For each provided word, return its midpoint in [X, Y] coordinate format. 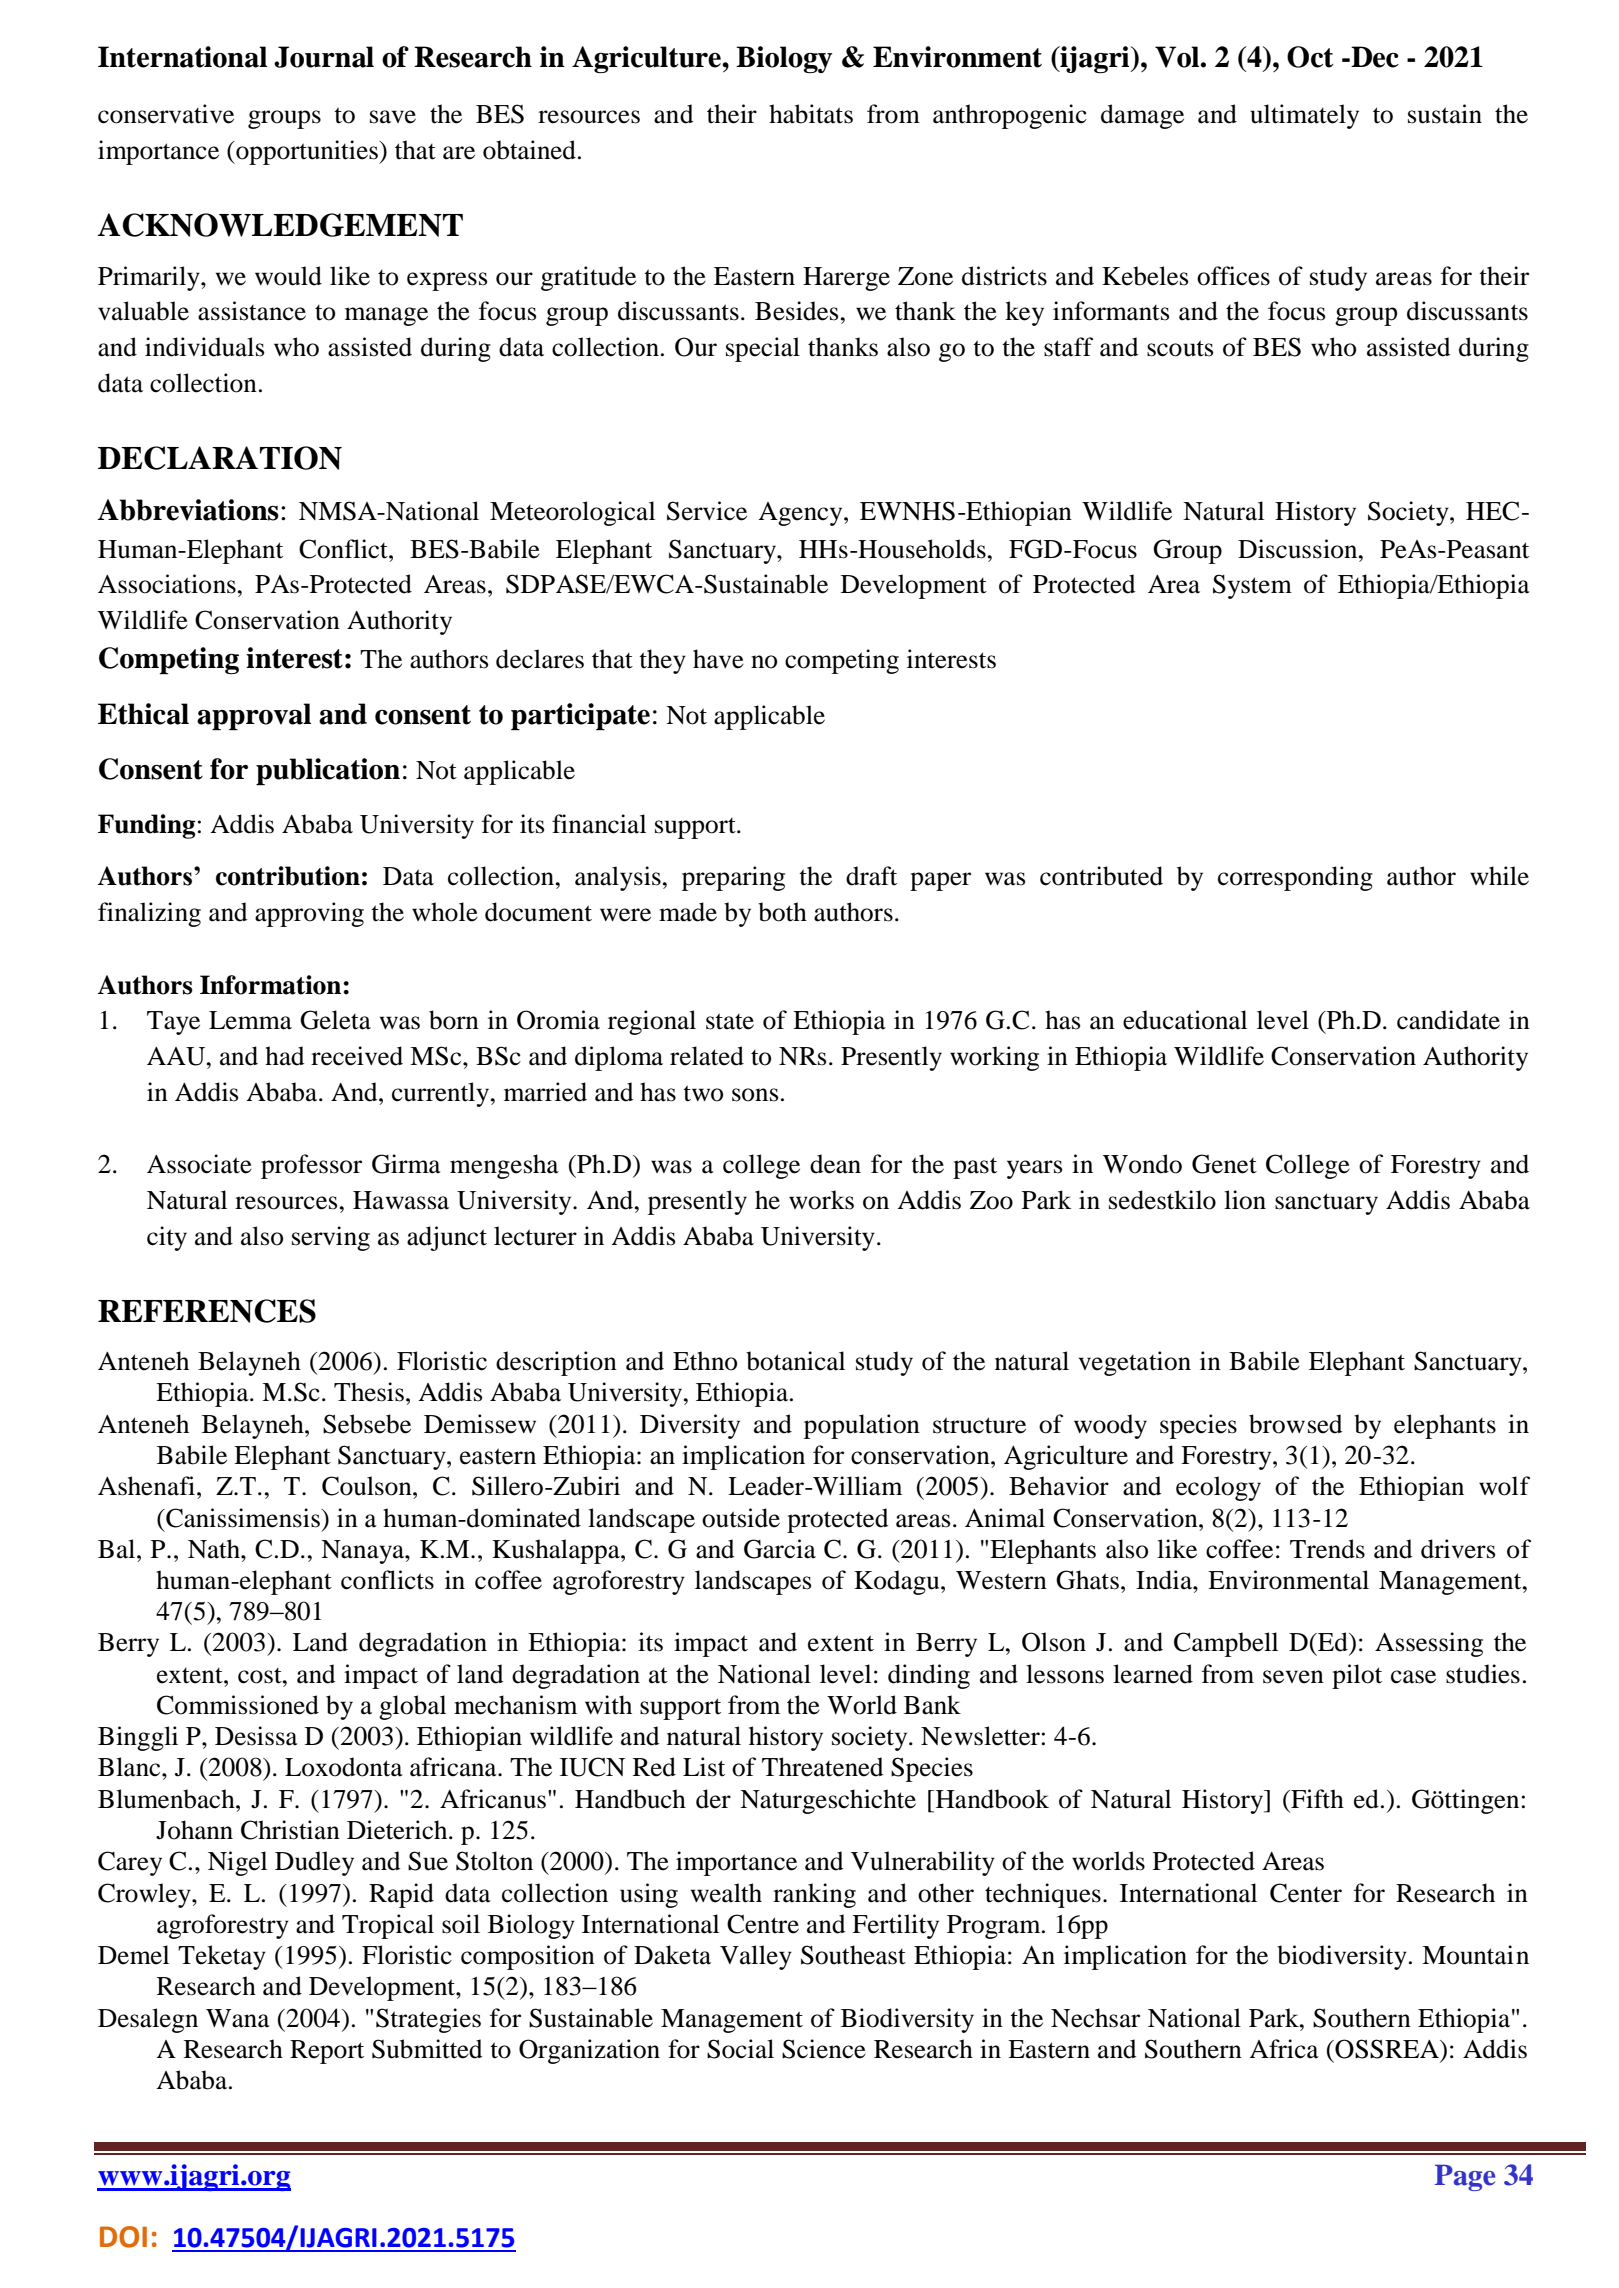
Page [1465, 2178]
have [718, 659]
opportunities [307, 152]
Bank [932, 1705]
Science [824, 2049]
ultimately [1304, 116]
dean [835, 1164]
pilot [1357, 1676]
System [1252, 586]
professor [311, 1166]
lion [1245, 1200]
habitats [811, 114]
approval [254, 716]
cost [261, 1676]
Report [327, 2052]
